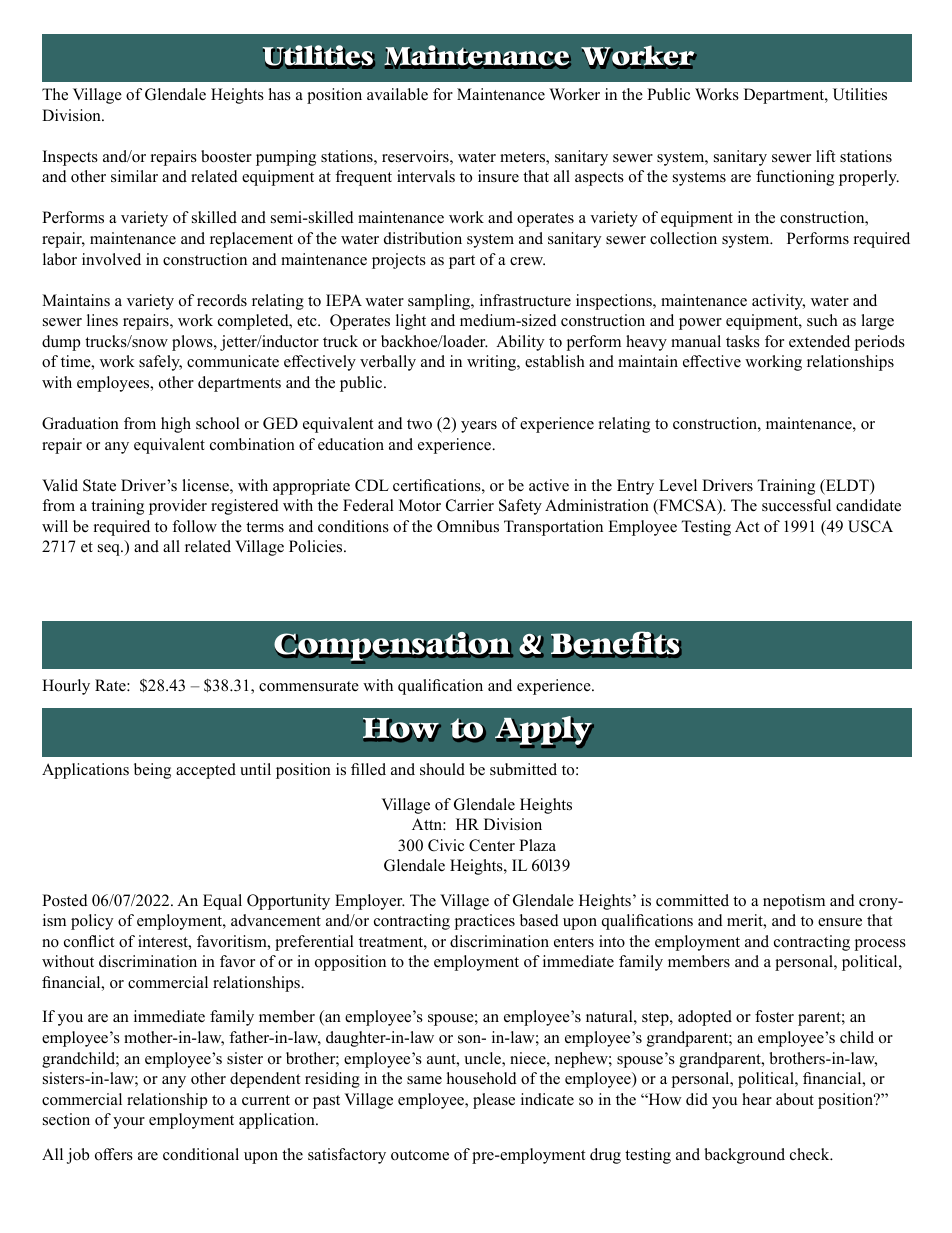 The image size is (952, 1233). Describe the element at coordinates (498, 176) in the document. I see `insure` at that location.
